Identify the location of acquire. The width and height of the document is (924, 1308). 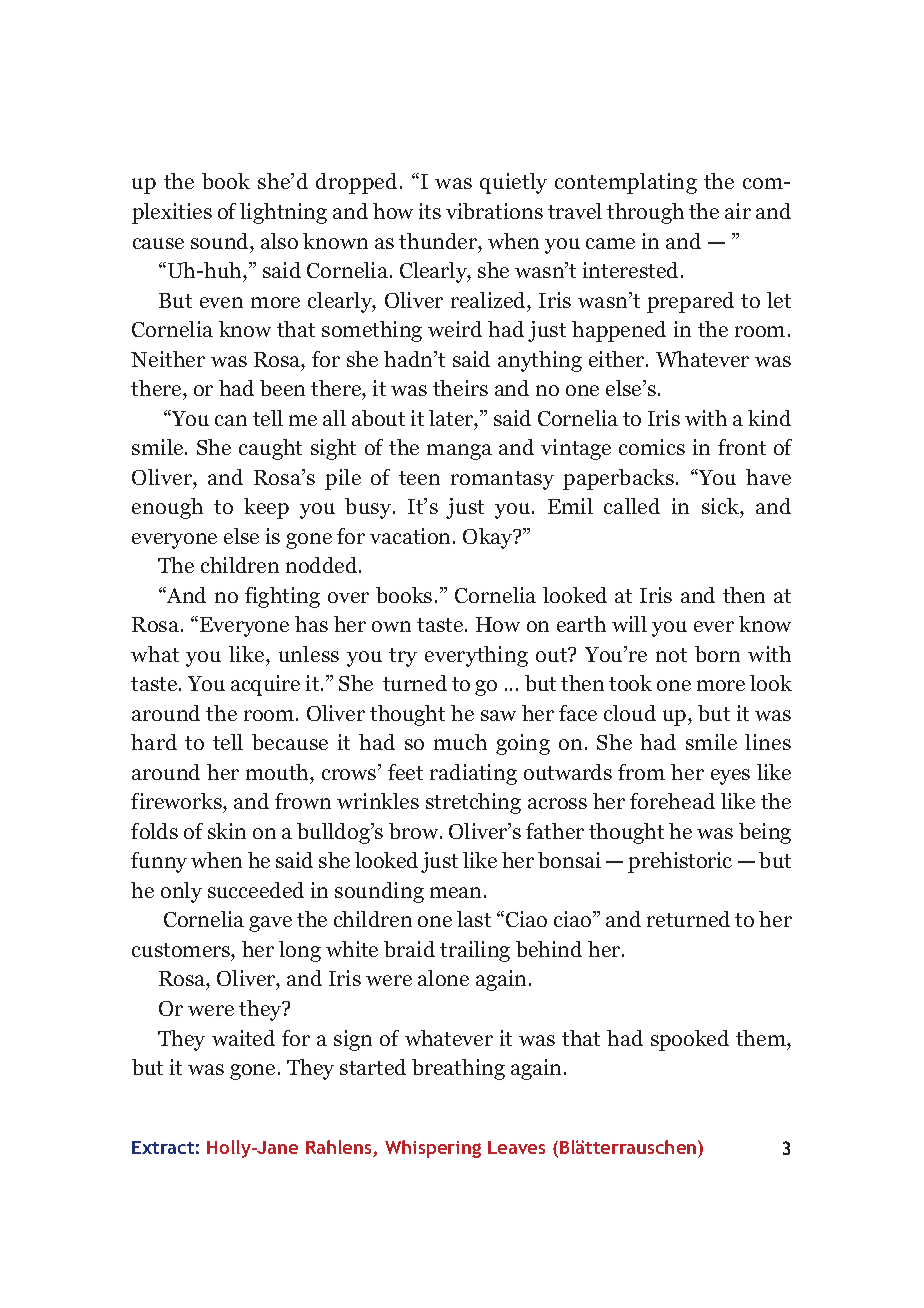
(265, 685).
